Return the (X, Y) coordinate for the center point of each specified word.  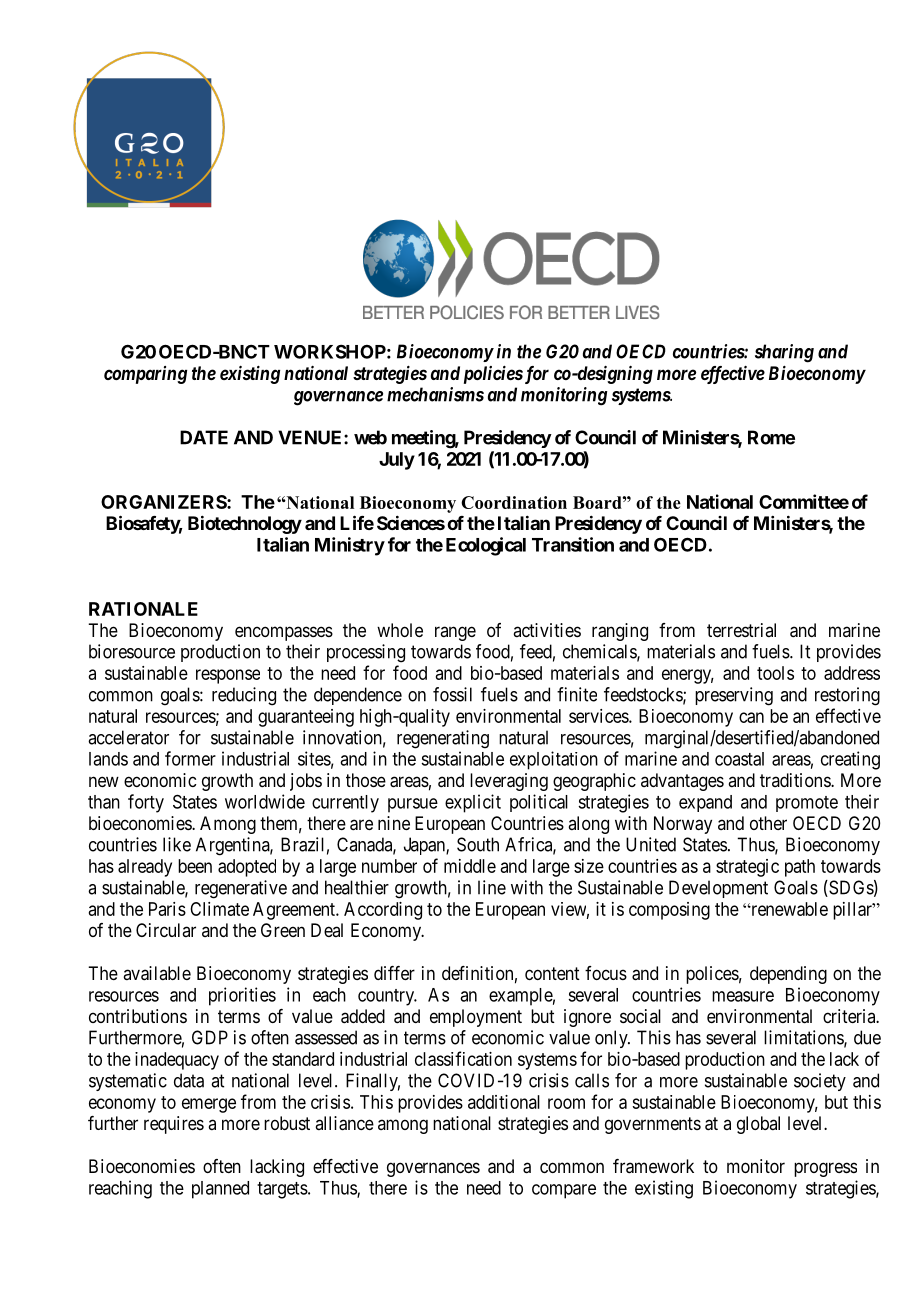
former (190, 758)
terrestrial (741, 630)
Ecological (486, 546)
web (370, 437)
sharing (784, 353)
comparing (145, 375)
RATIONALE (143, 609)
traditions (796, 780)
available (157, 973)
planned (220, 1190)
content (552, 973)
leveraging (509, 782)
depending (788, 975)
